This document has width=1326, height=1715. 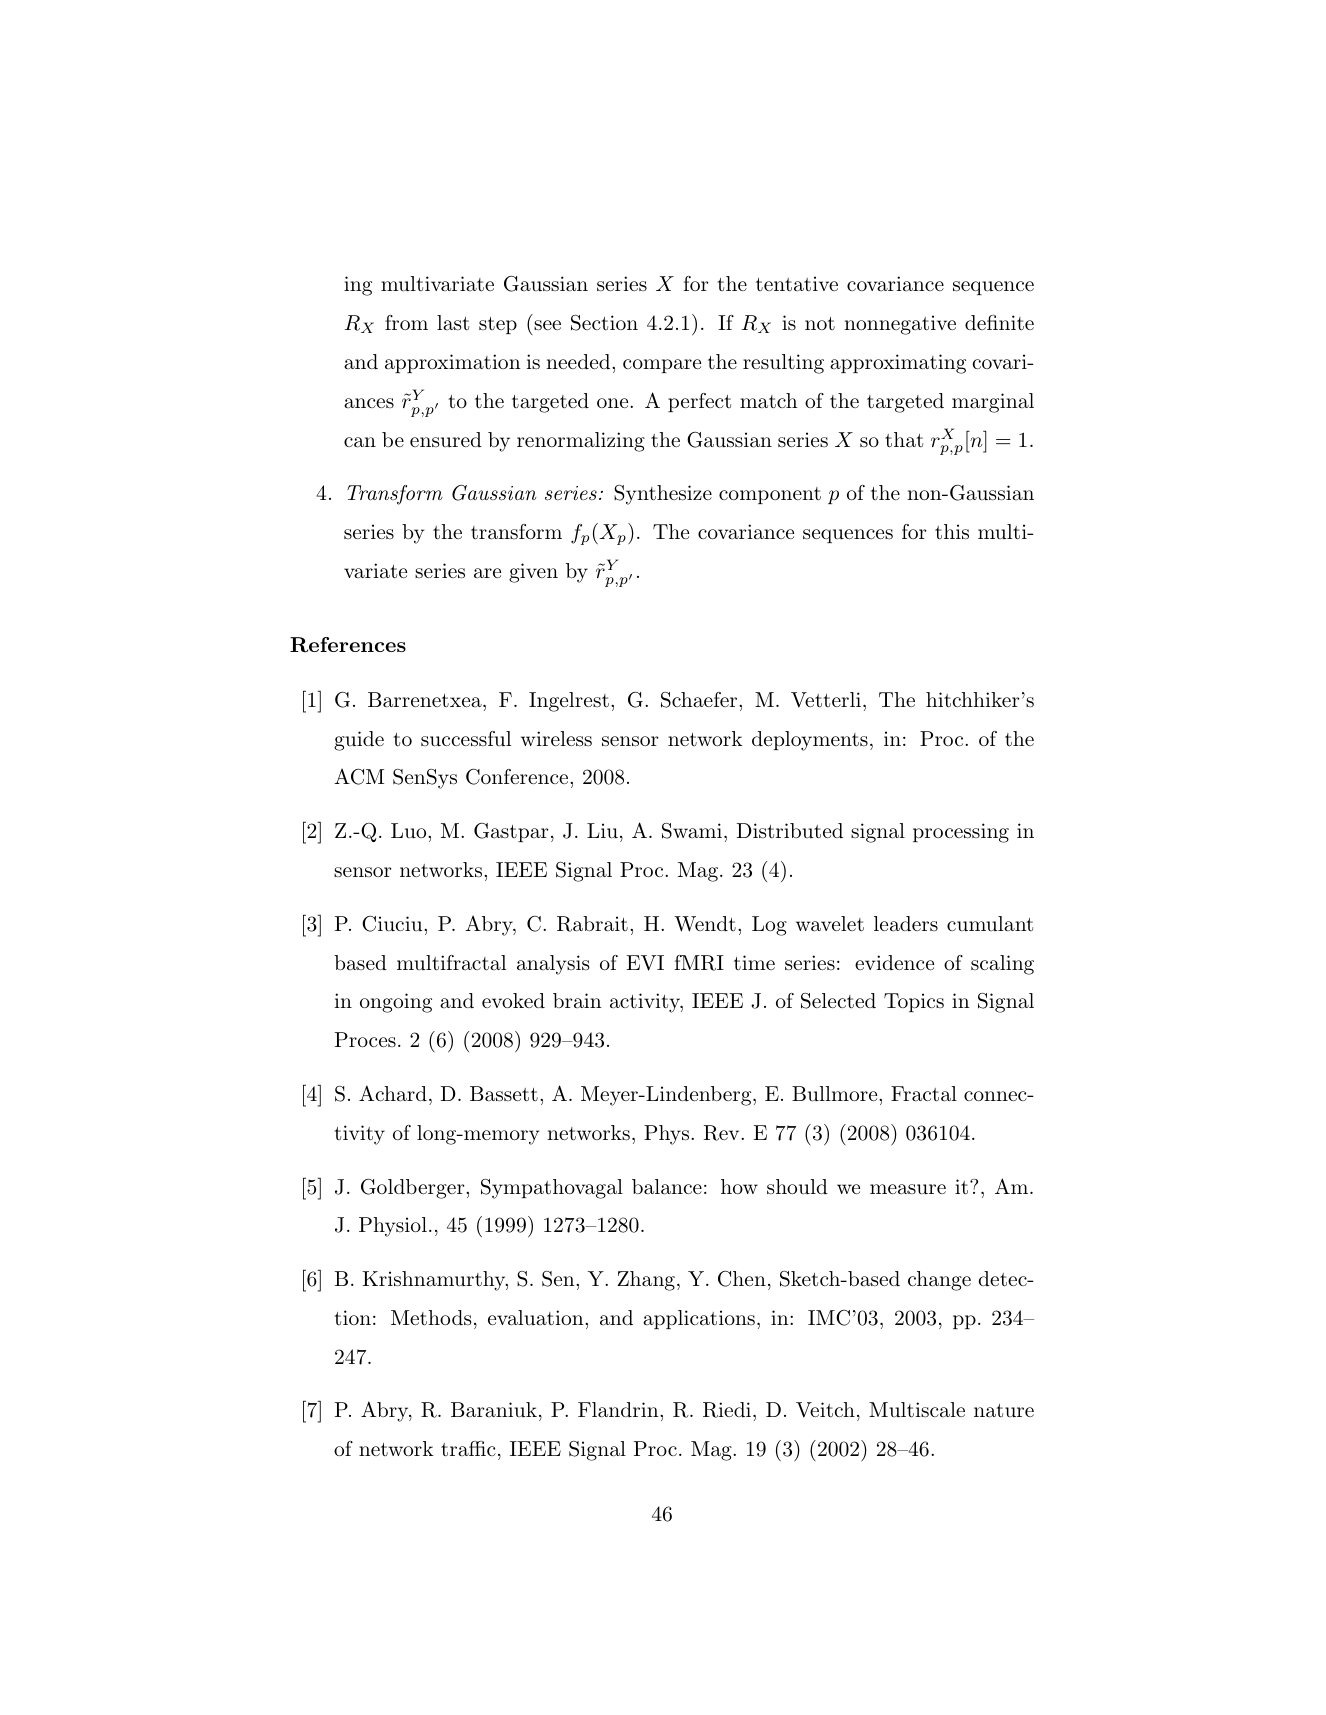 What do you see at coordinates (662, 366) in the document?
I see `compare` at bounding box center [662, 366].
